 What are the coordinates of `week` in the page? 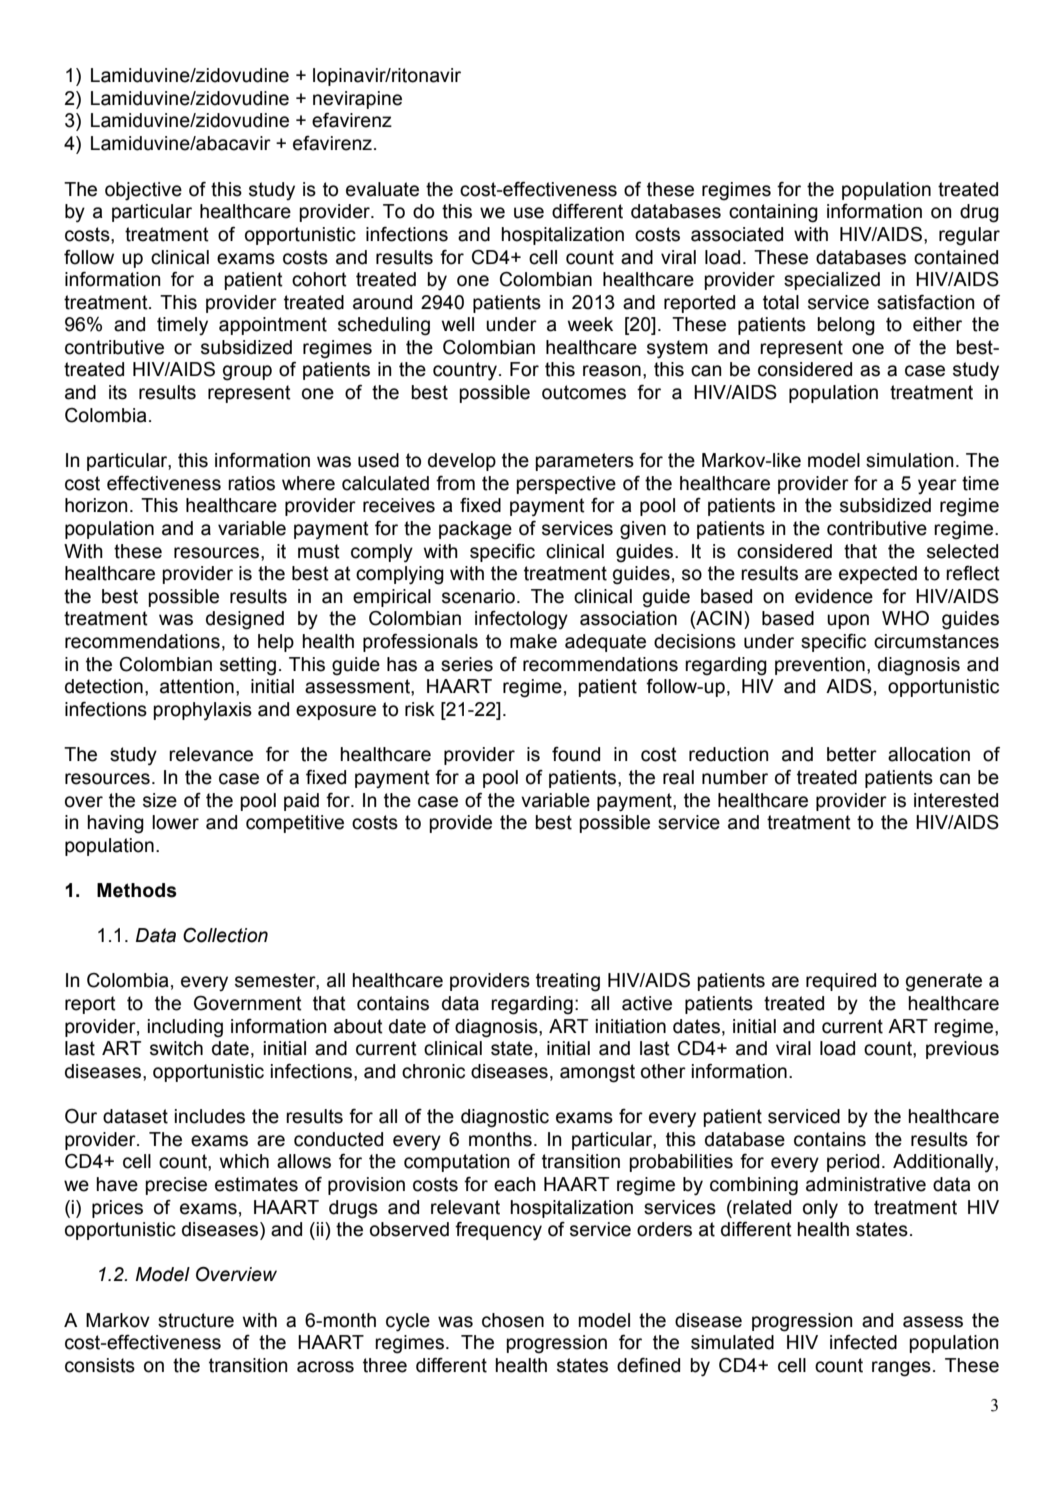 It's located at (590, 324).
